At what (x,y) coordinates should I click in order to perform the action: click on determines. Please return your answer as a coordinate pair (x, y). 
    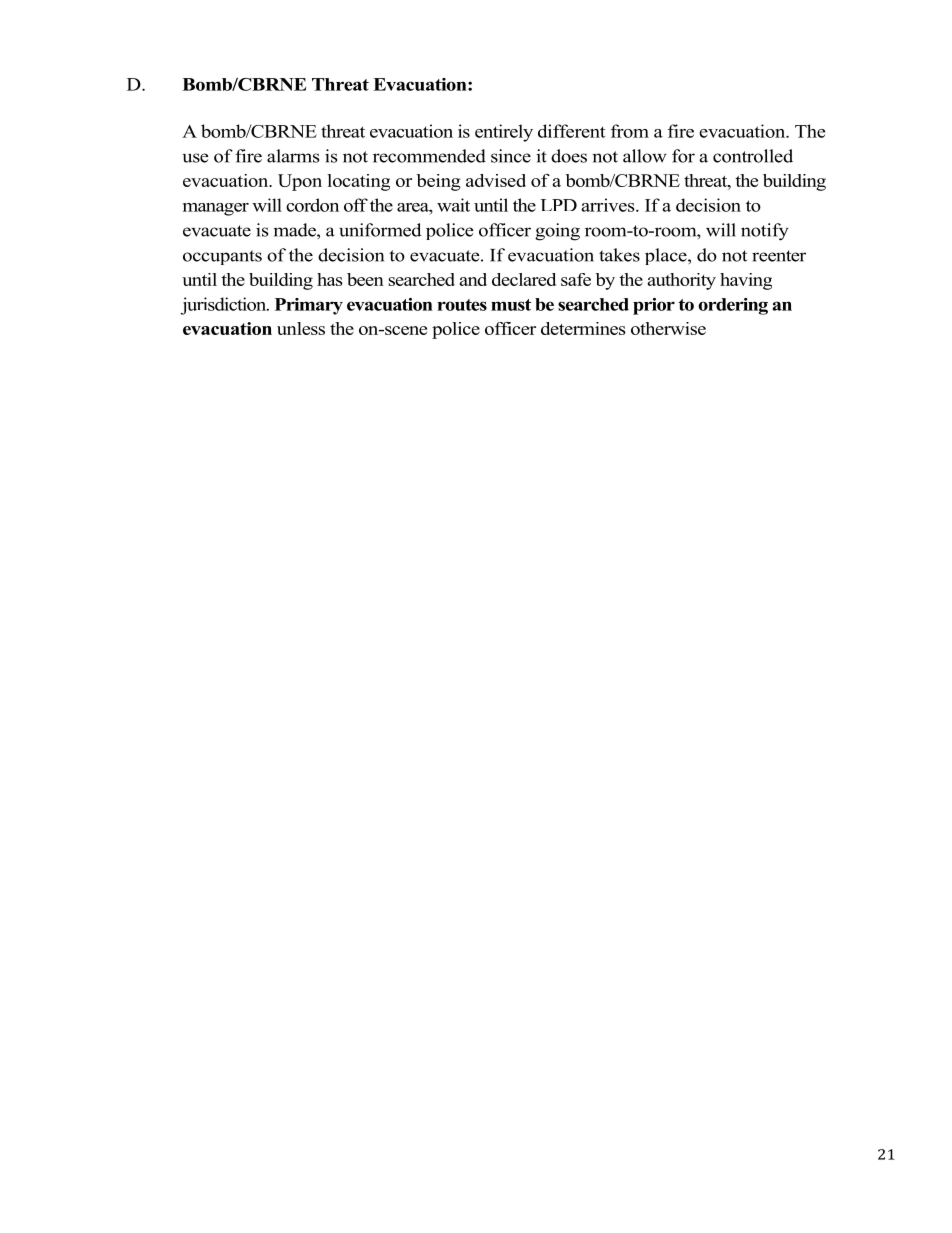
    Looking at the image, I should click on (583, 328).
